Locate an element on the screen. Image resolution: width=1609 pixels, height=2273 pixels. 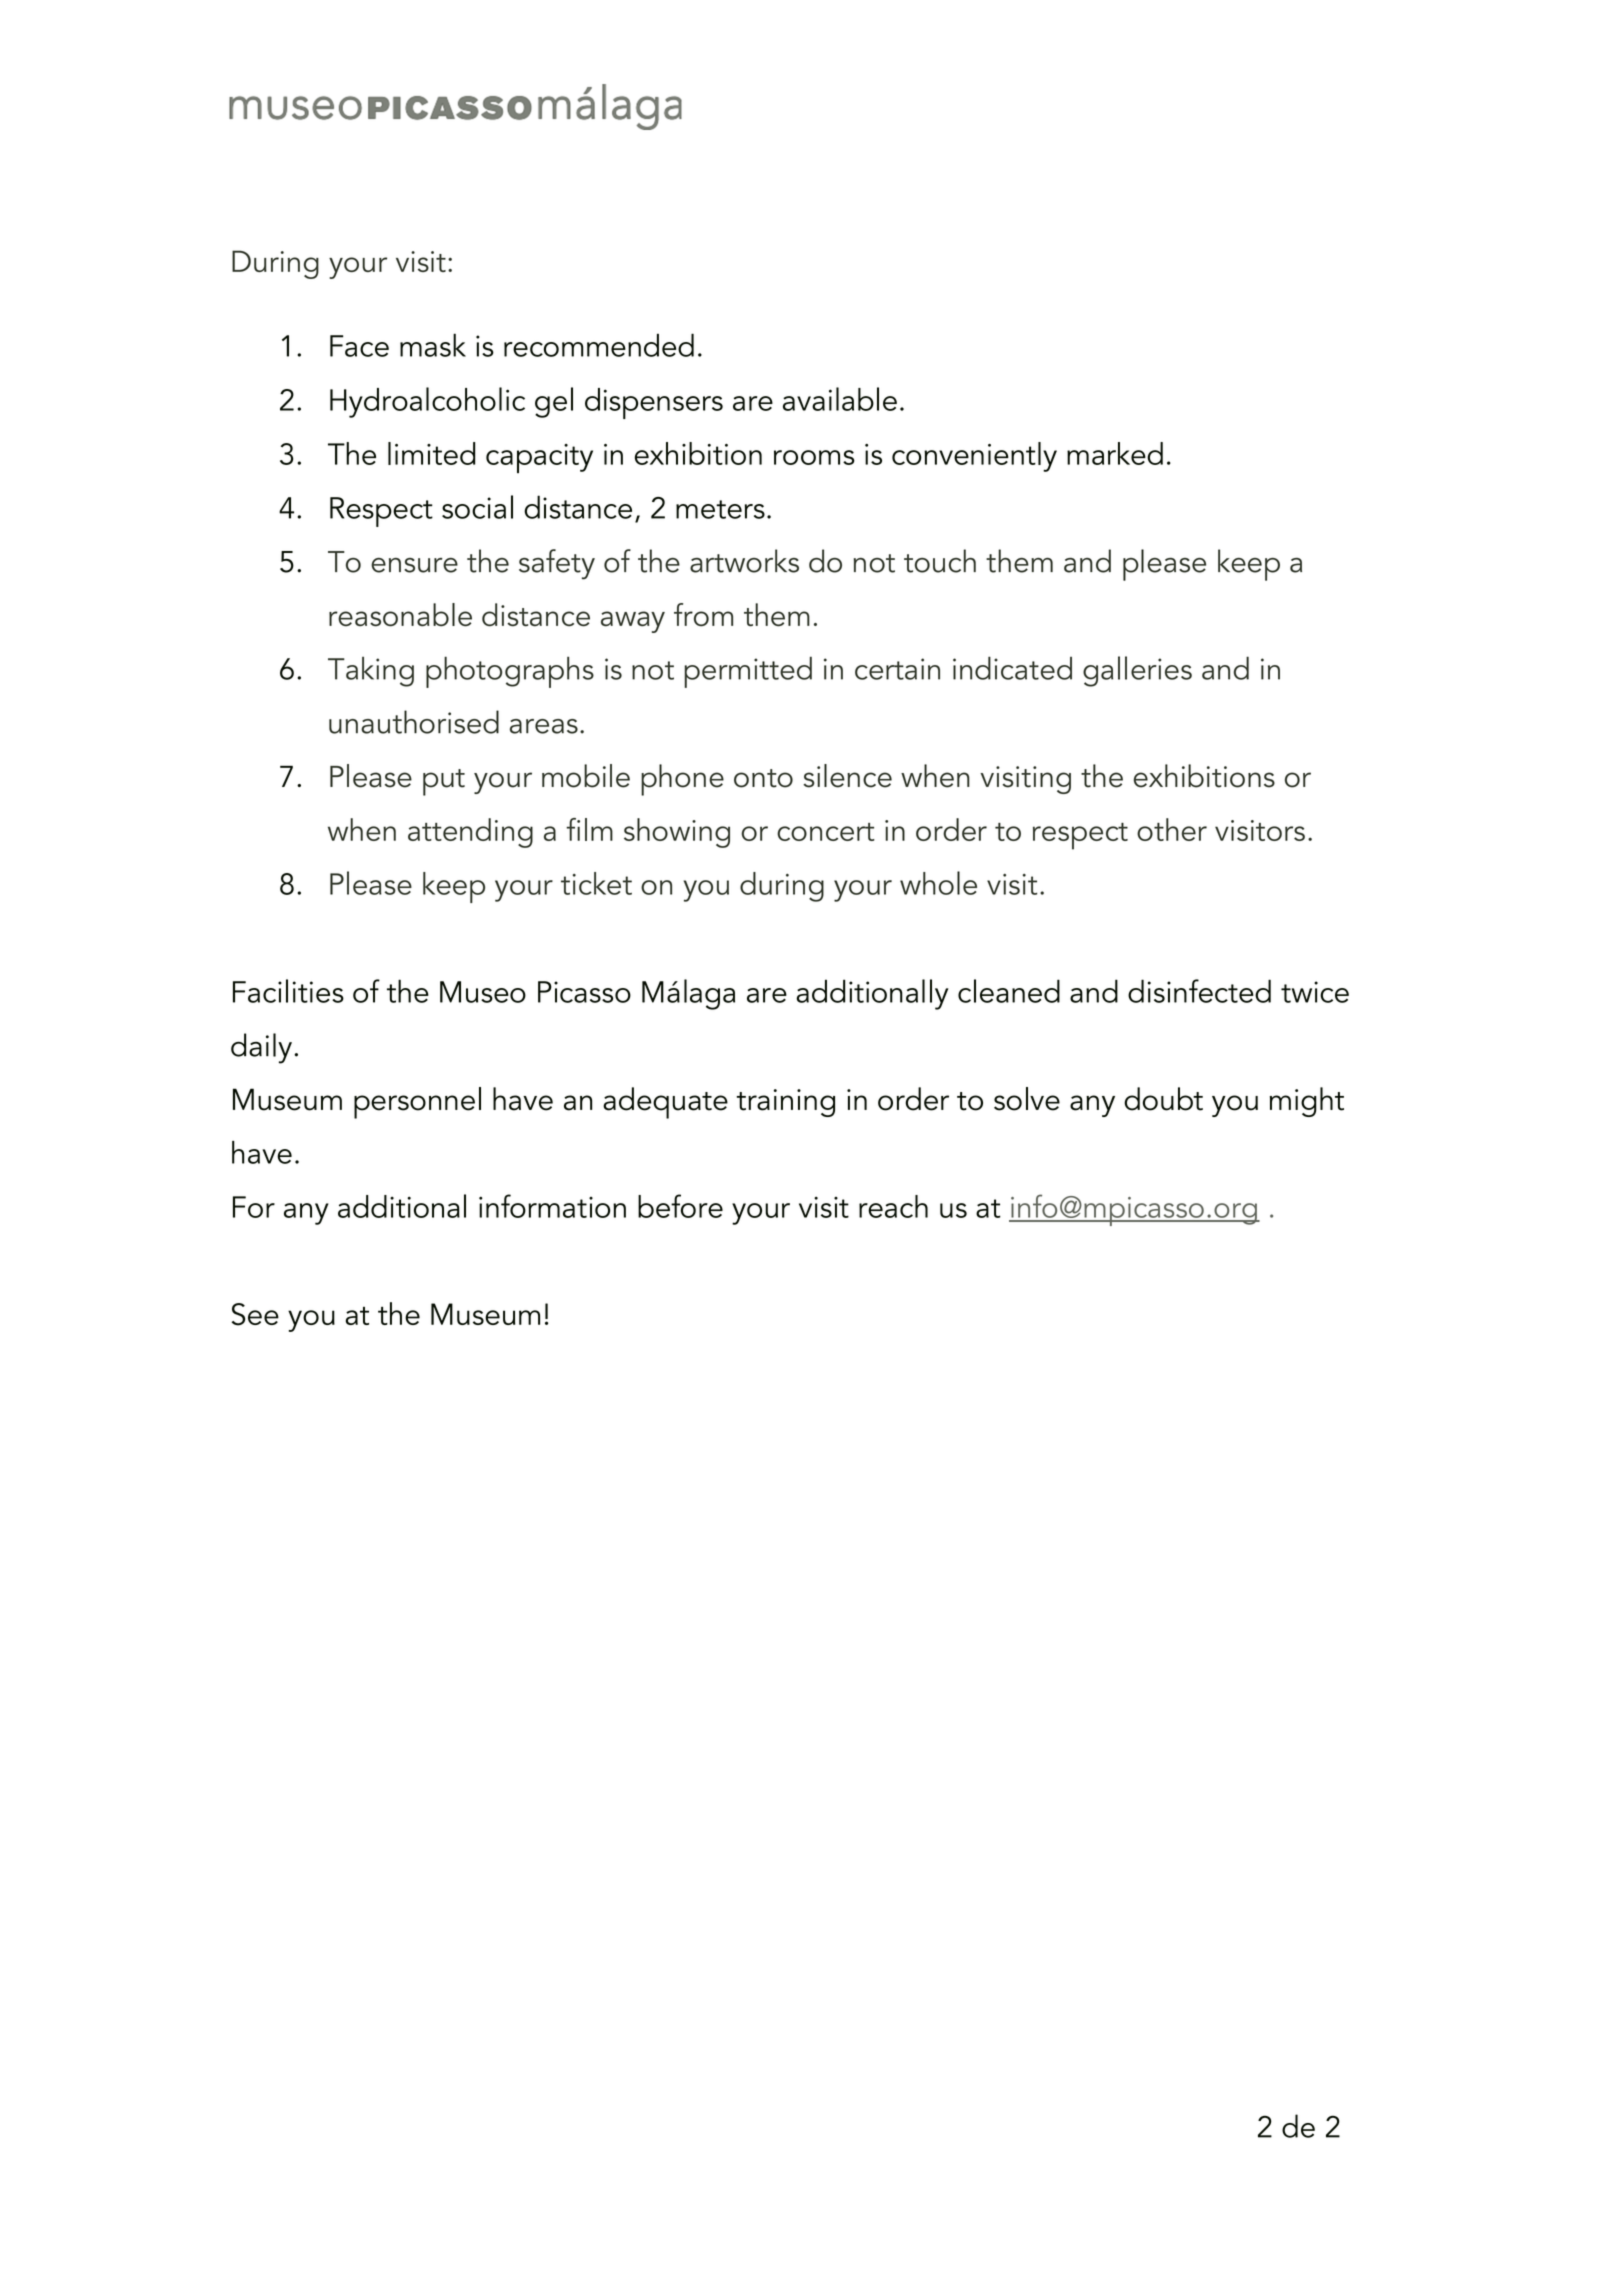
See is located at coordinates (255, 1314).
